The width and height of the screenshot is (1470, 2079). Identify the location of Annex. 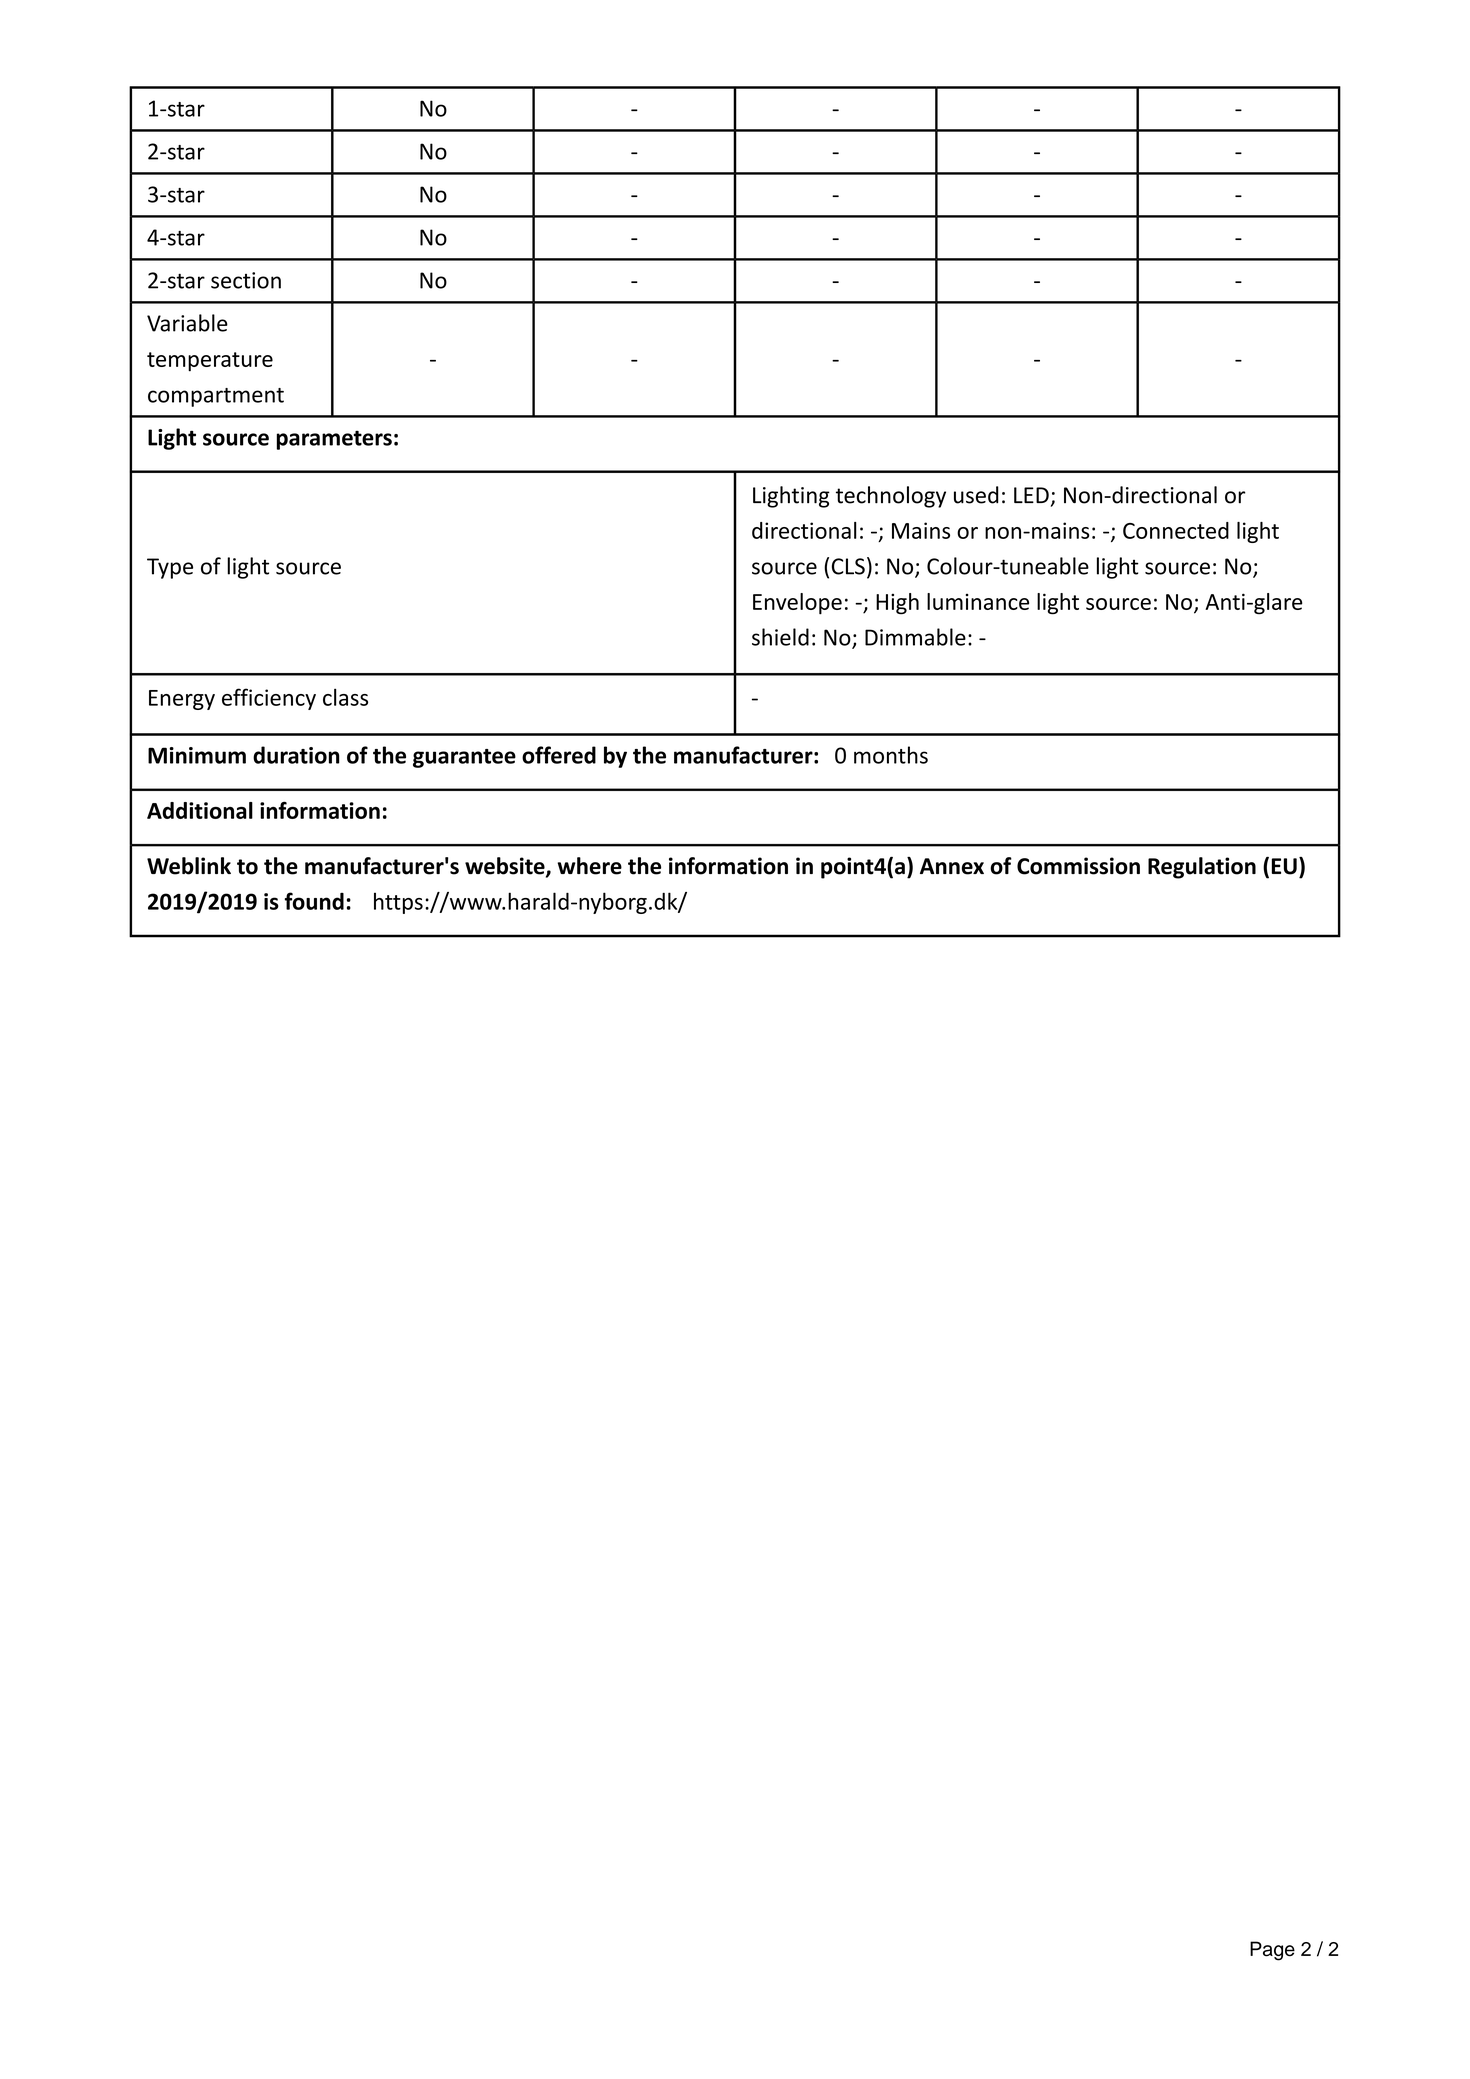
(952, 866).
